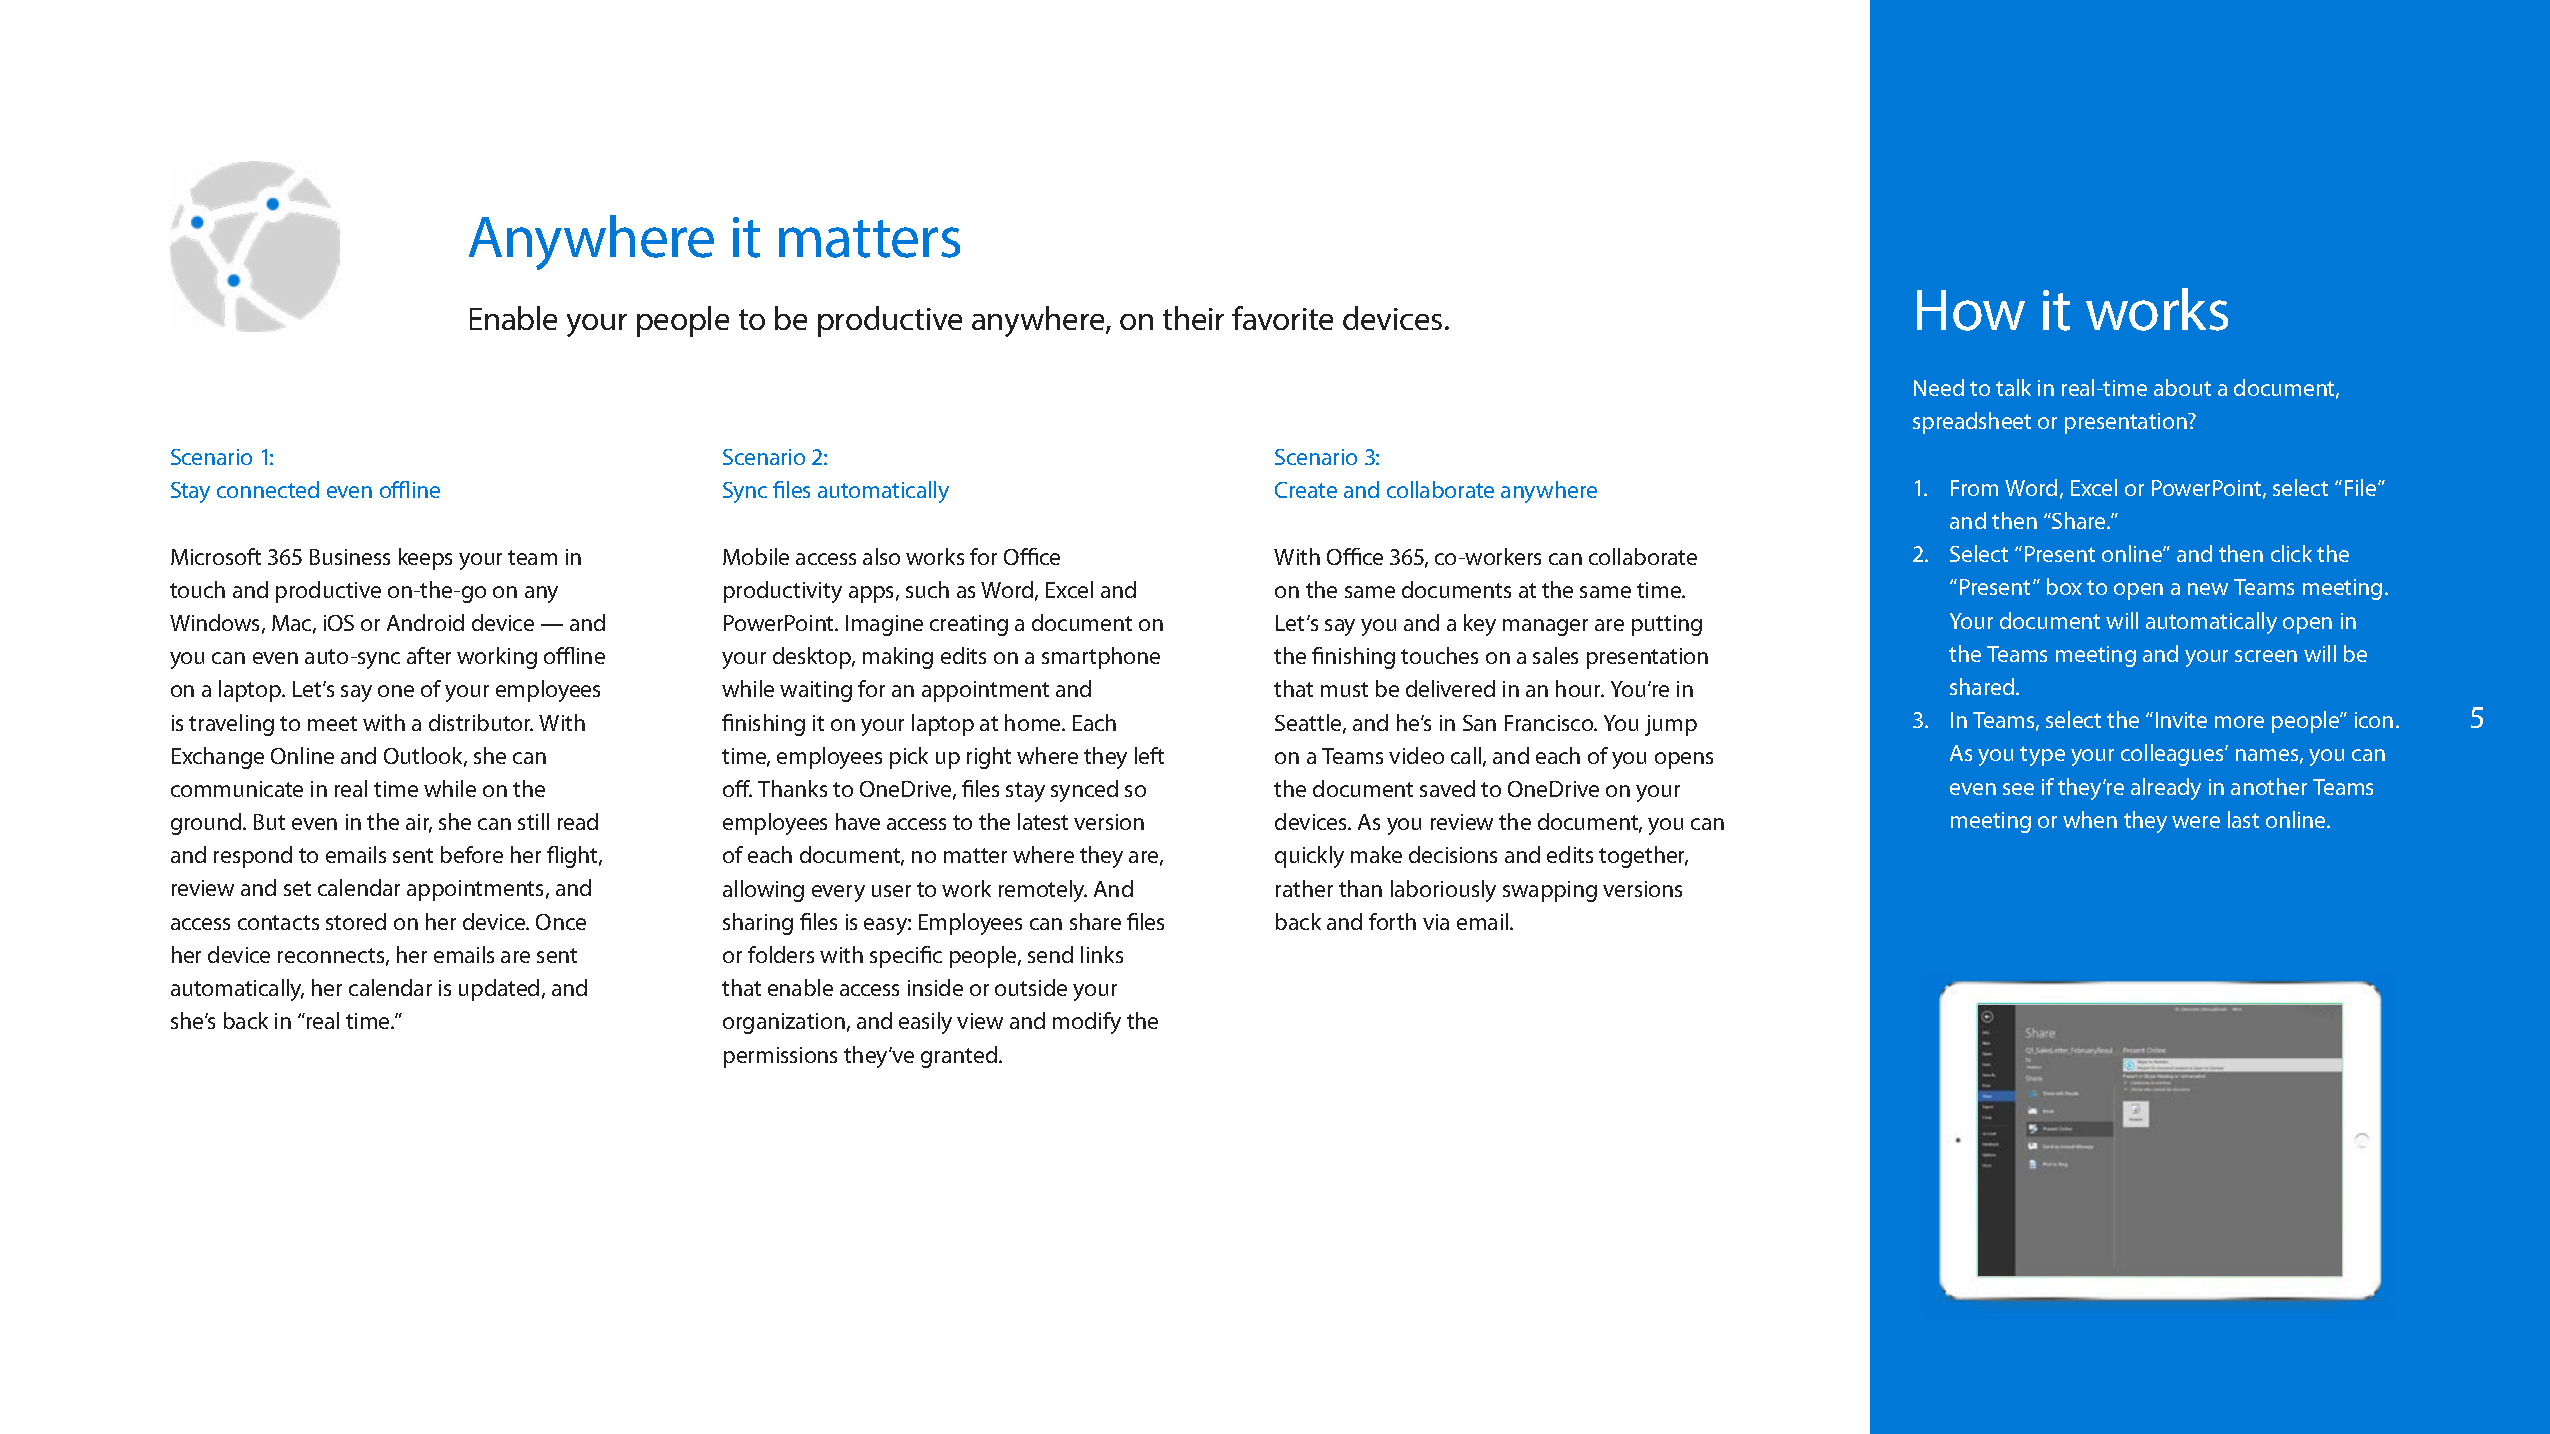 The width and height of the screenshot is (2550, 1434). Describe the element at coordinates (2090, 819) in the screenshot. I see `when` at that location.
